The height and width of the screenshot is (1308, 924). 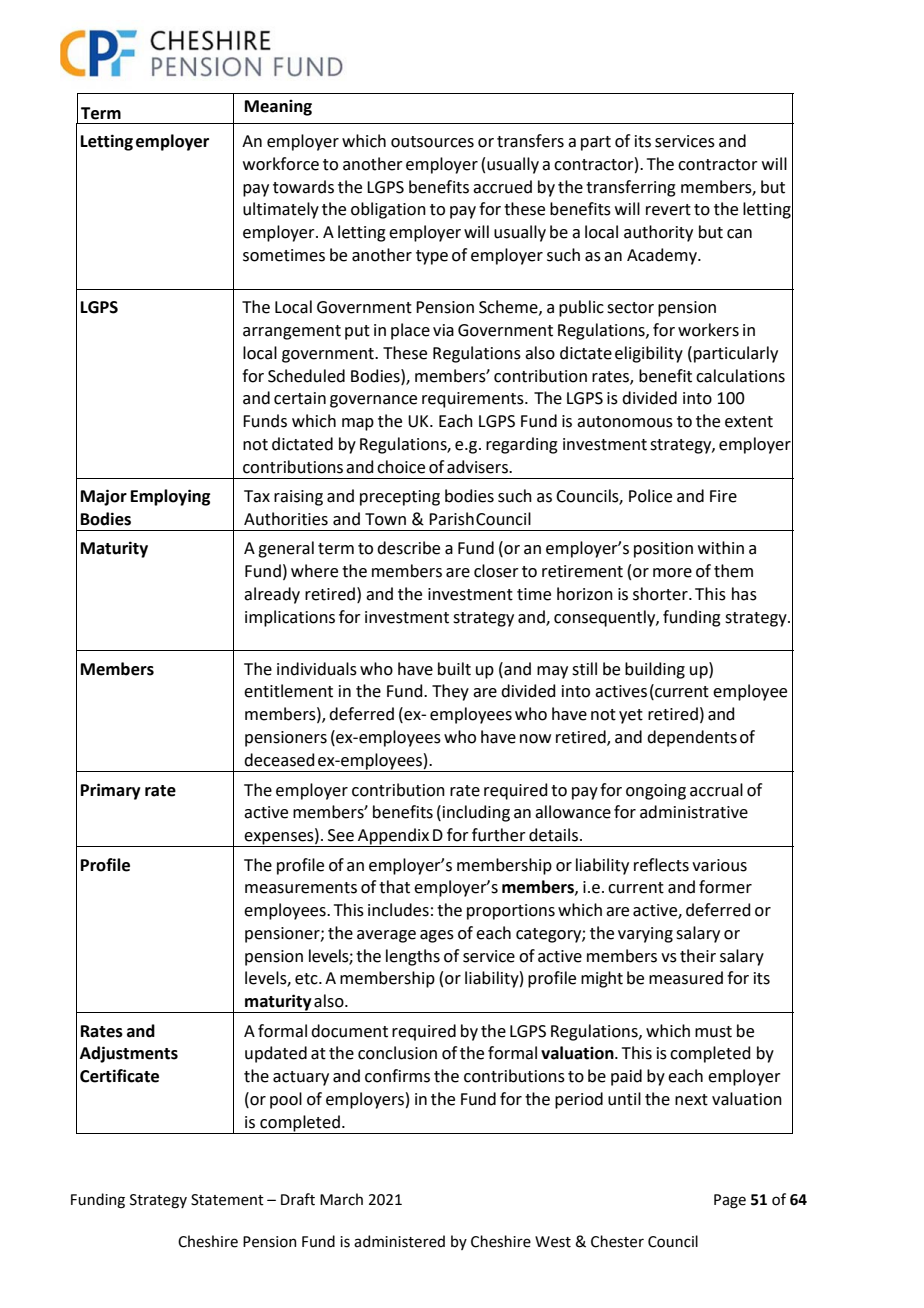 I want to click on varying, so click(x=645, y=935).
